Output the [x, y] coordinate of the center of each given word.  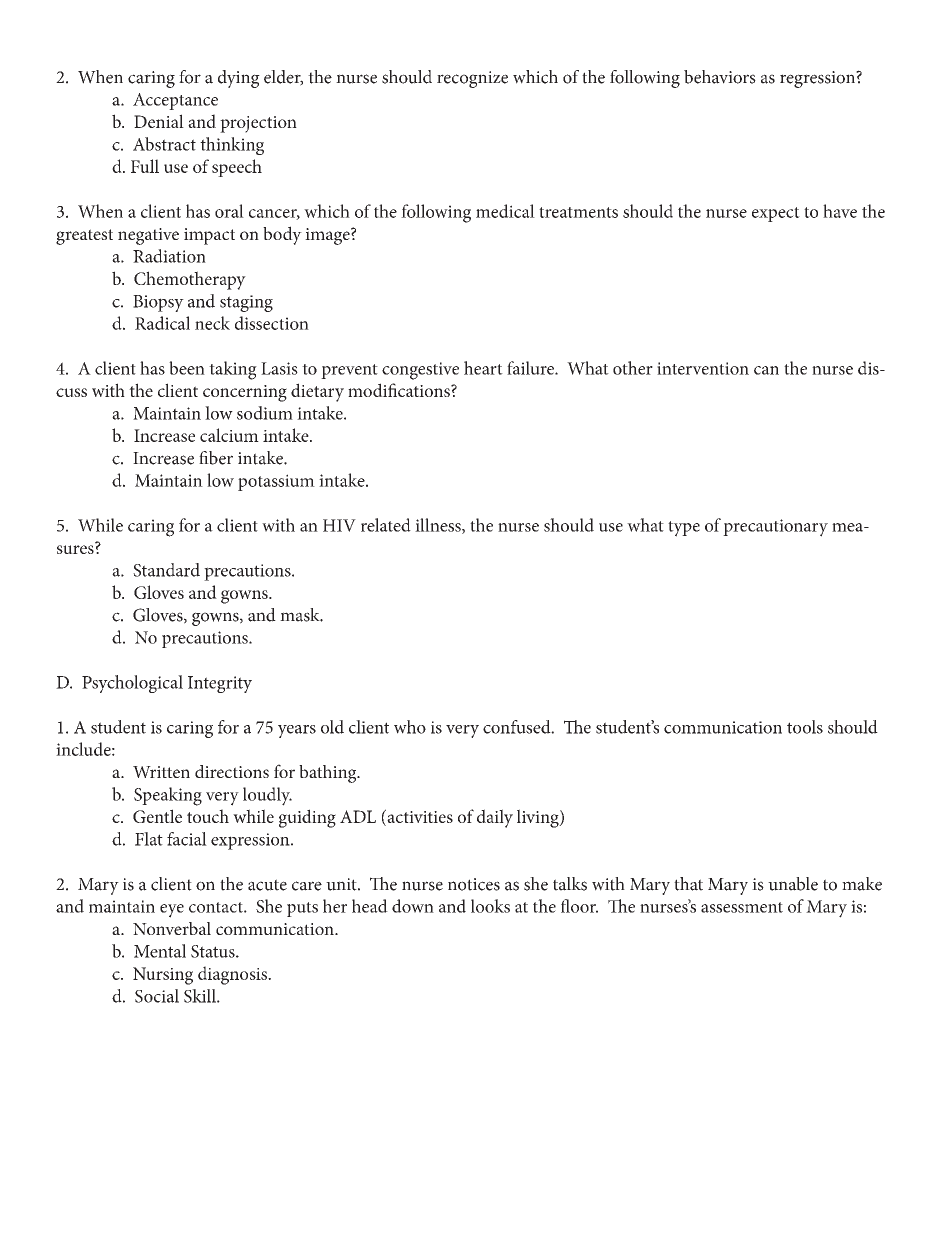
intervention [703, 368]
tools [805, 727]
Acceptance [175, 101]
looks [490, 906]
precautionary [775, 528]
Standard [166, 570]
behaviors [720, 77]
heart [483, 368]
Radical [162, 323]
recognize [472, 79]
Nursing [163, 976]
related [386, 525]
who [410, 727]
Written [161, 772]
